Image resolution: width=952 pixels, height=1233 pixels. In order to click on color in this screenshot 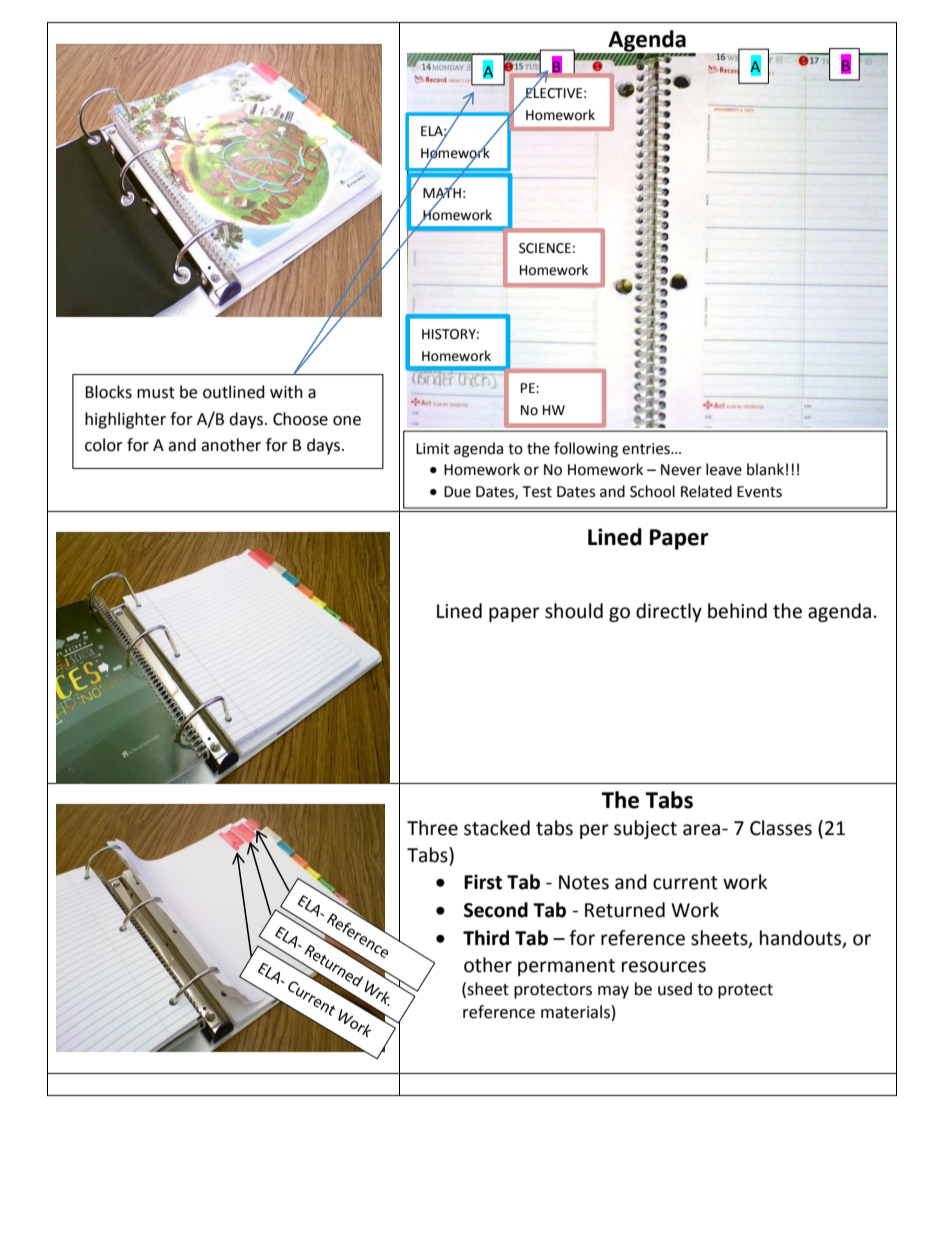, I will do `click(104, 445)`.
